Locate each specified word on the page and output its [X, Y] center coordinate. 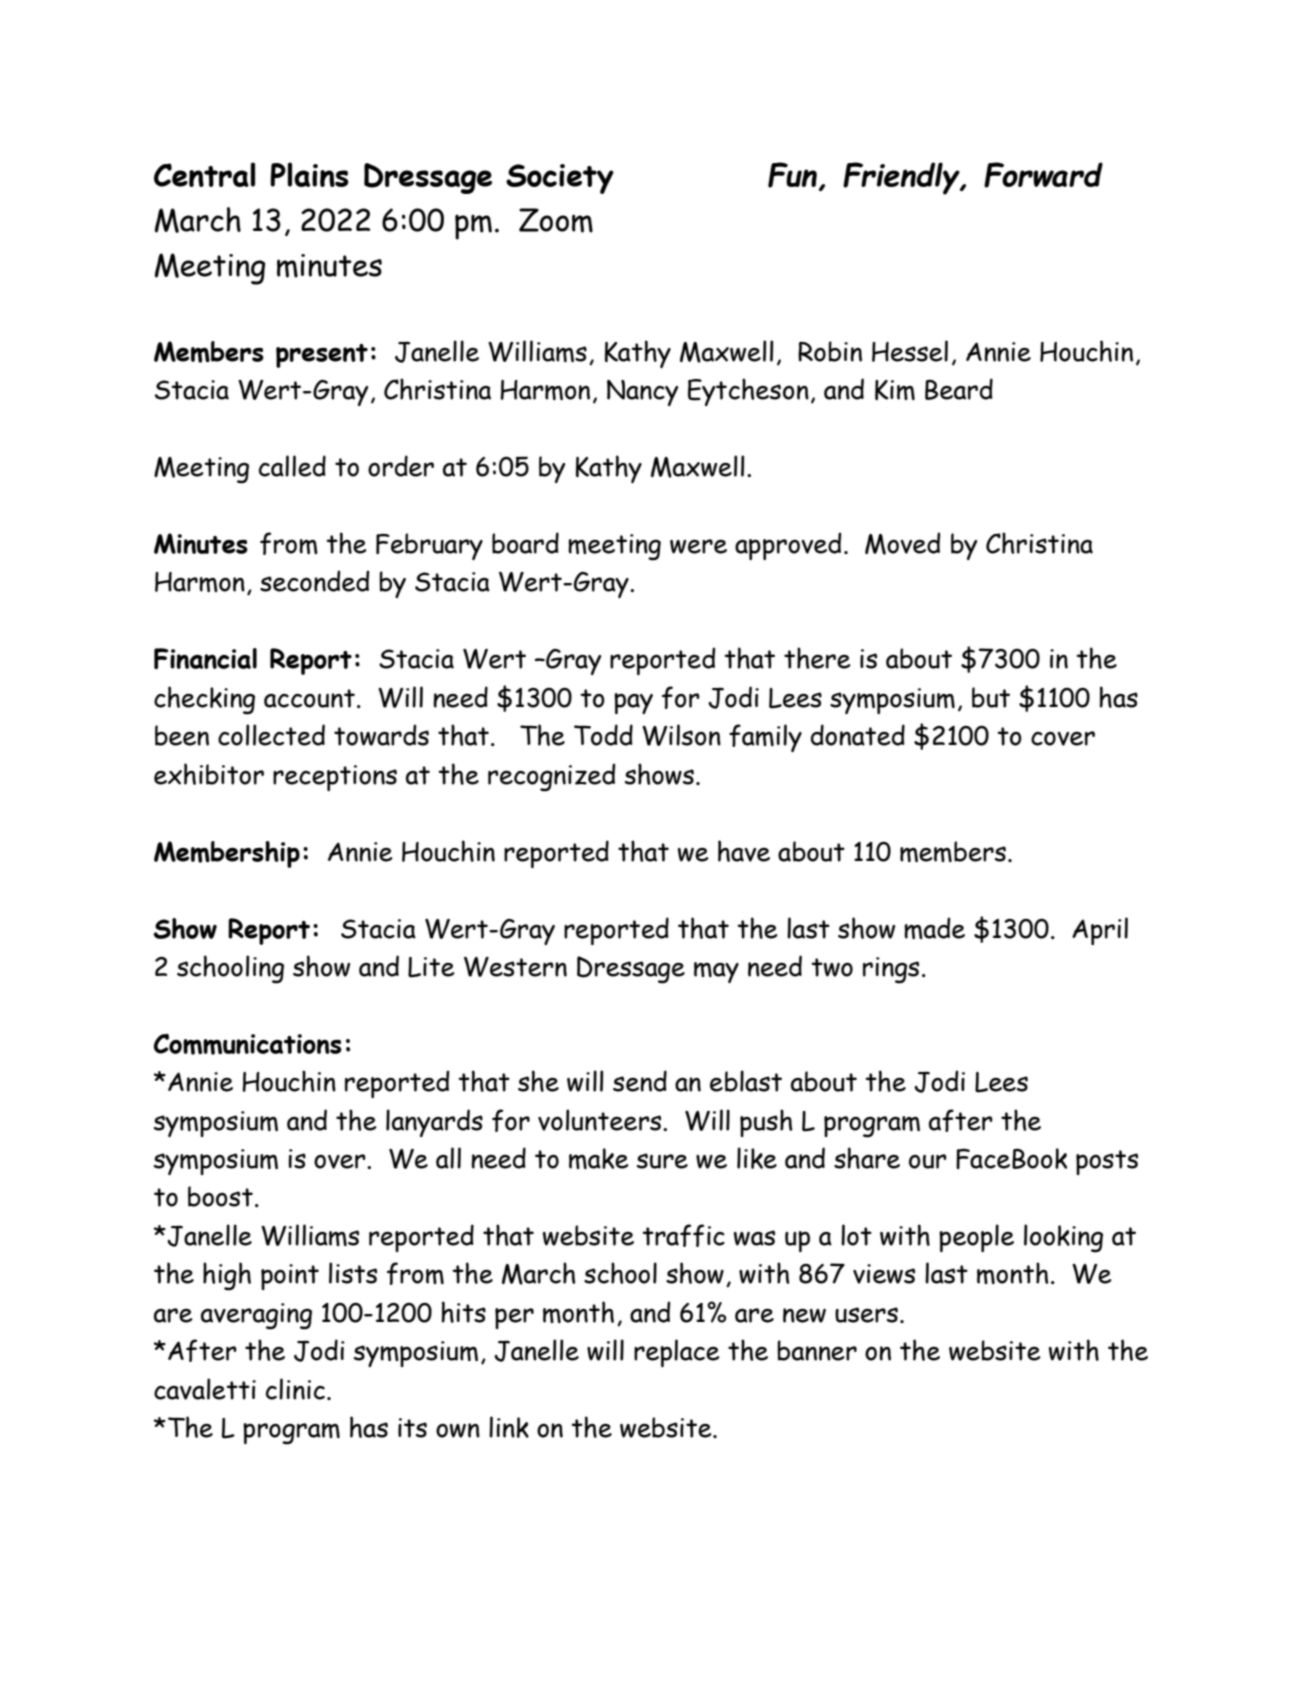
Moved [902, 543]
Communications [248, 1044]
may [716, 972]
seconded [314, 581]
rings [891, 970]
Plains [309, 174]
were [698, 546]
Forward [1043, 175]
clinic [295, 1389]
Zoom [556, 220]
